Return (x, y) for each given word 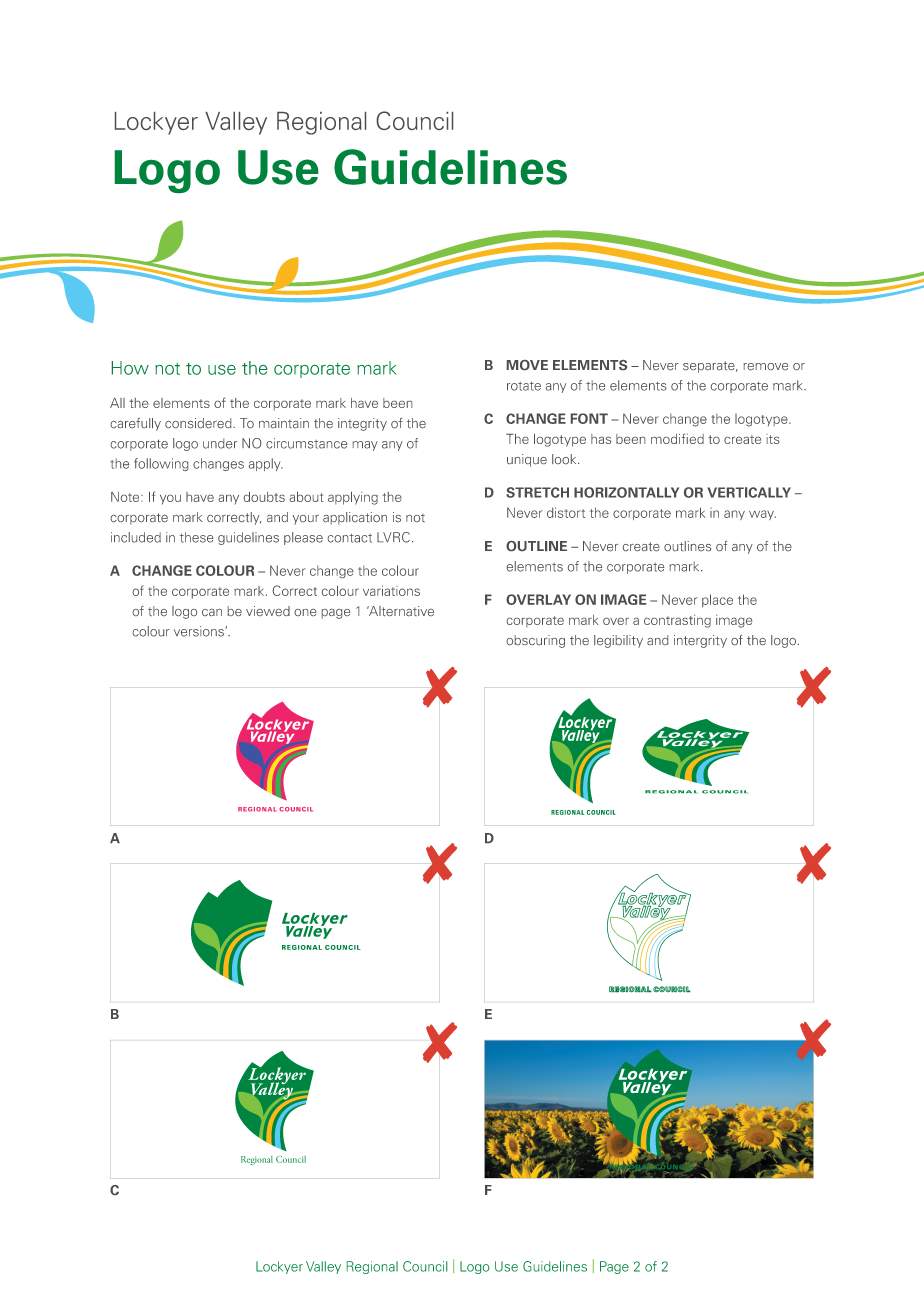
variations (391, 591)
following (161, 464)
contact (350, 538)
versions (200, 631)
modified (677, 439)
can (212, 612)
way (762, 515)
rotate (524, 386)
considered (199, 423)
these (196, 537)
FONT (589, 418)
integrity (362, 424)
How (130, 368)
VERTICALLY (749, 492)
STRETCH (537, 492)
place (717, 600)
